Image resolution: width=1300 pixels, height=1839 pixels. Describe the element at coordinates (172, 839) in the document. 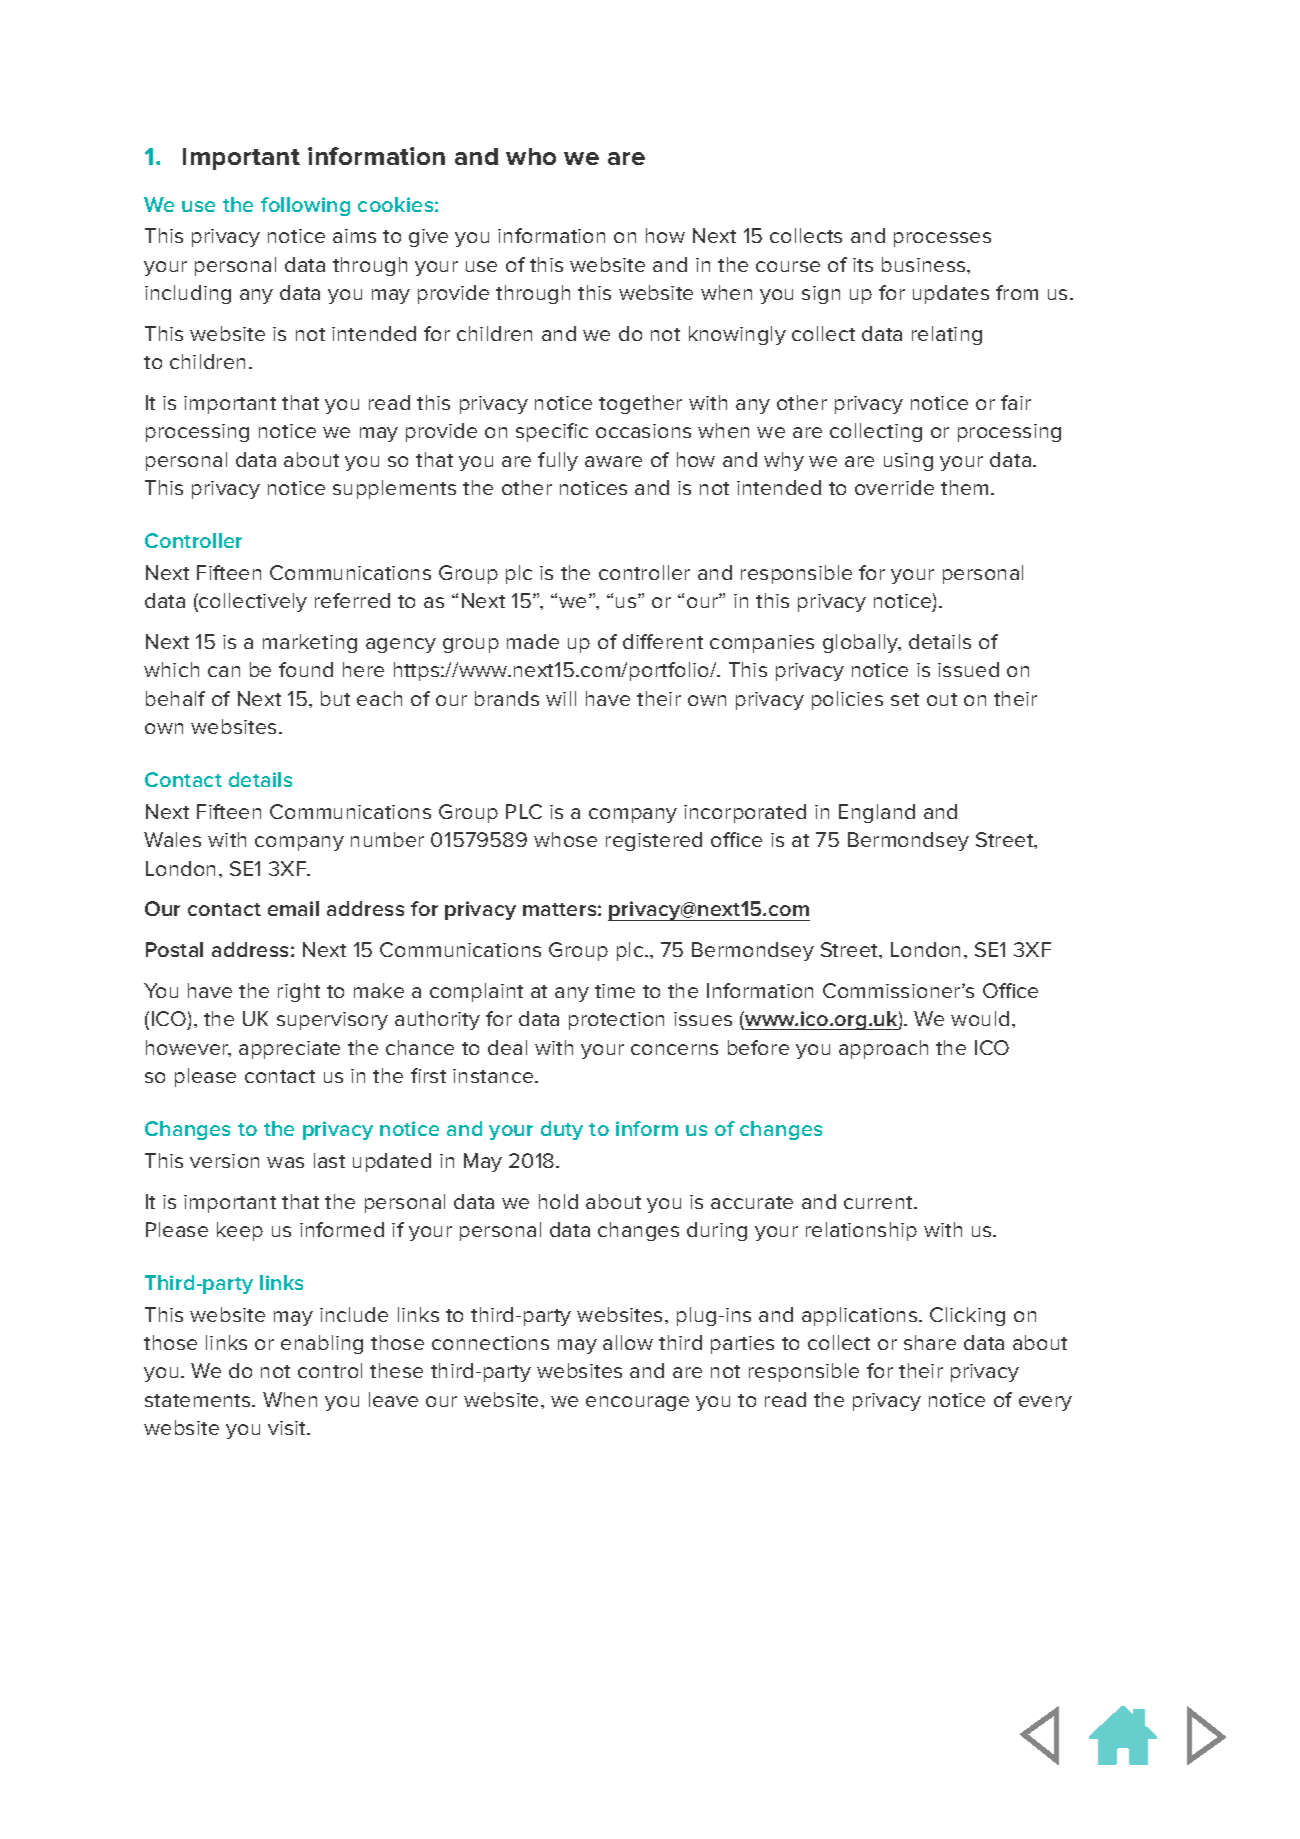

I see `Wales` at that location.
